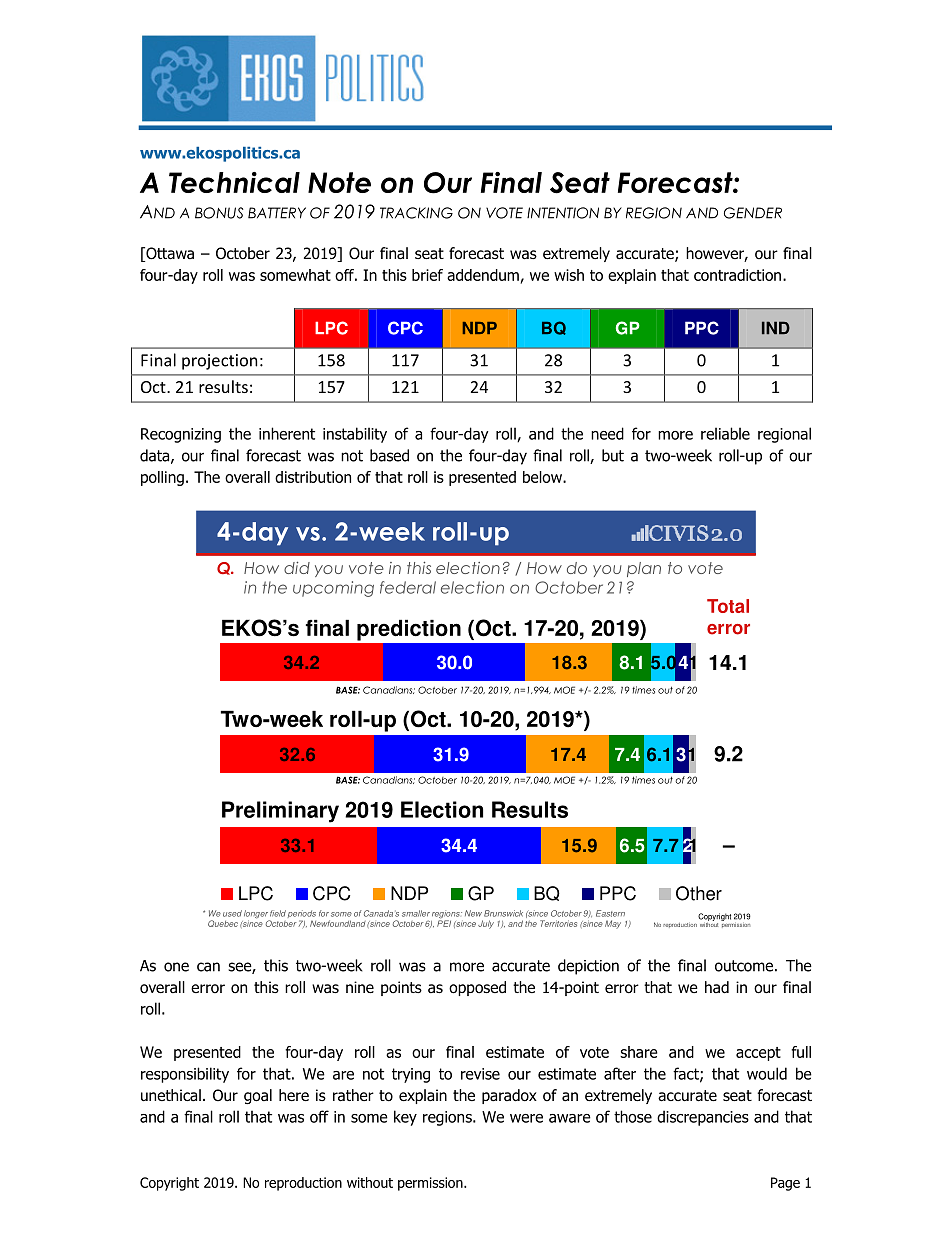 The width and height of the screenshot is (952, 1233). Describe the element at coordinates (219, 213) in the screenshot. I see `BONUS` at that location.
